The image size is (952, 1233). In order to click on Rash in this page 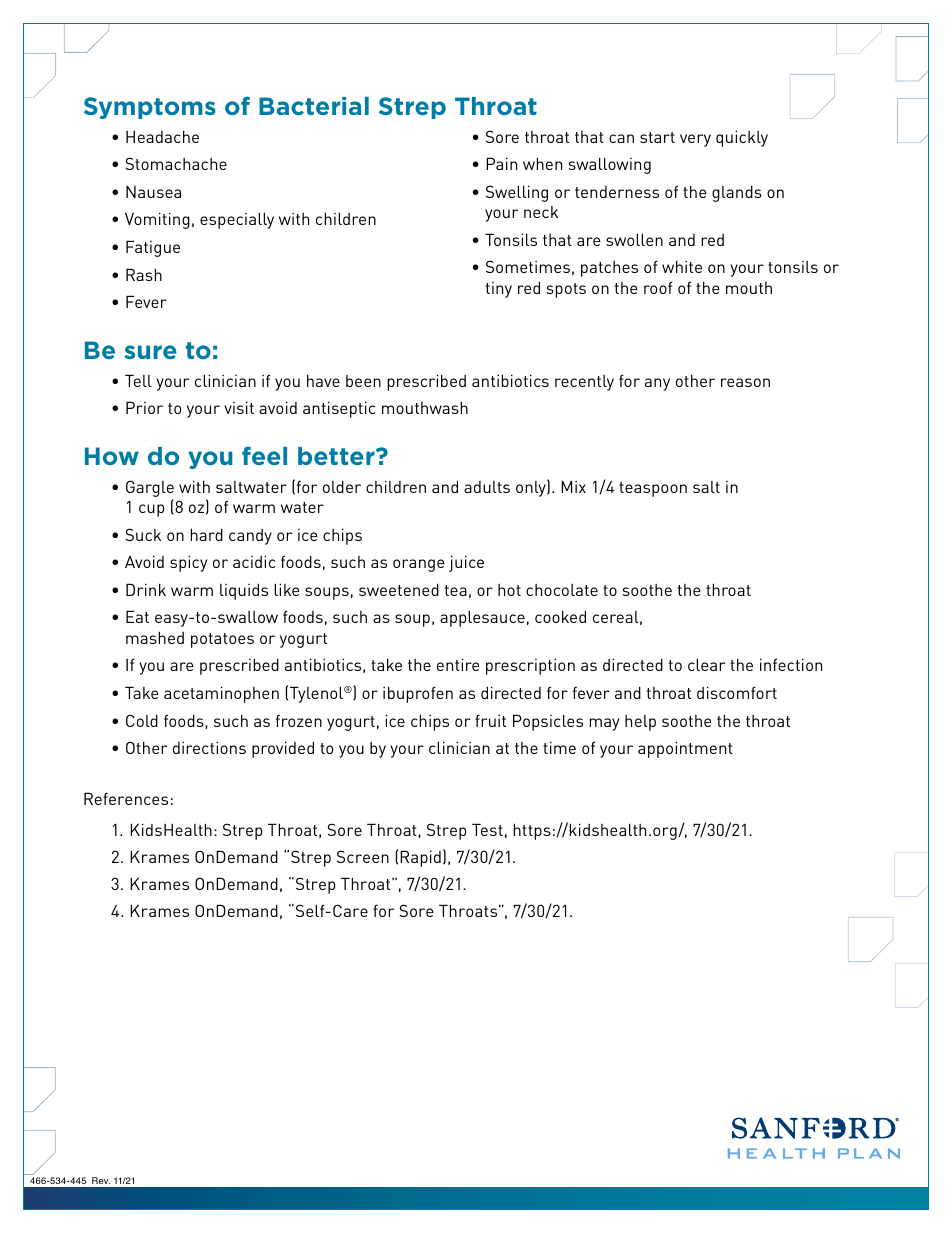, I will do `click(144, 274)`.
